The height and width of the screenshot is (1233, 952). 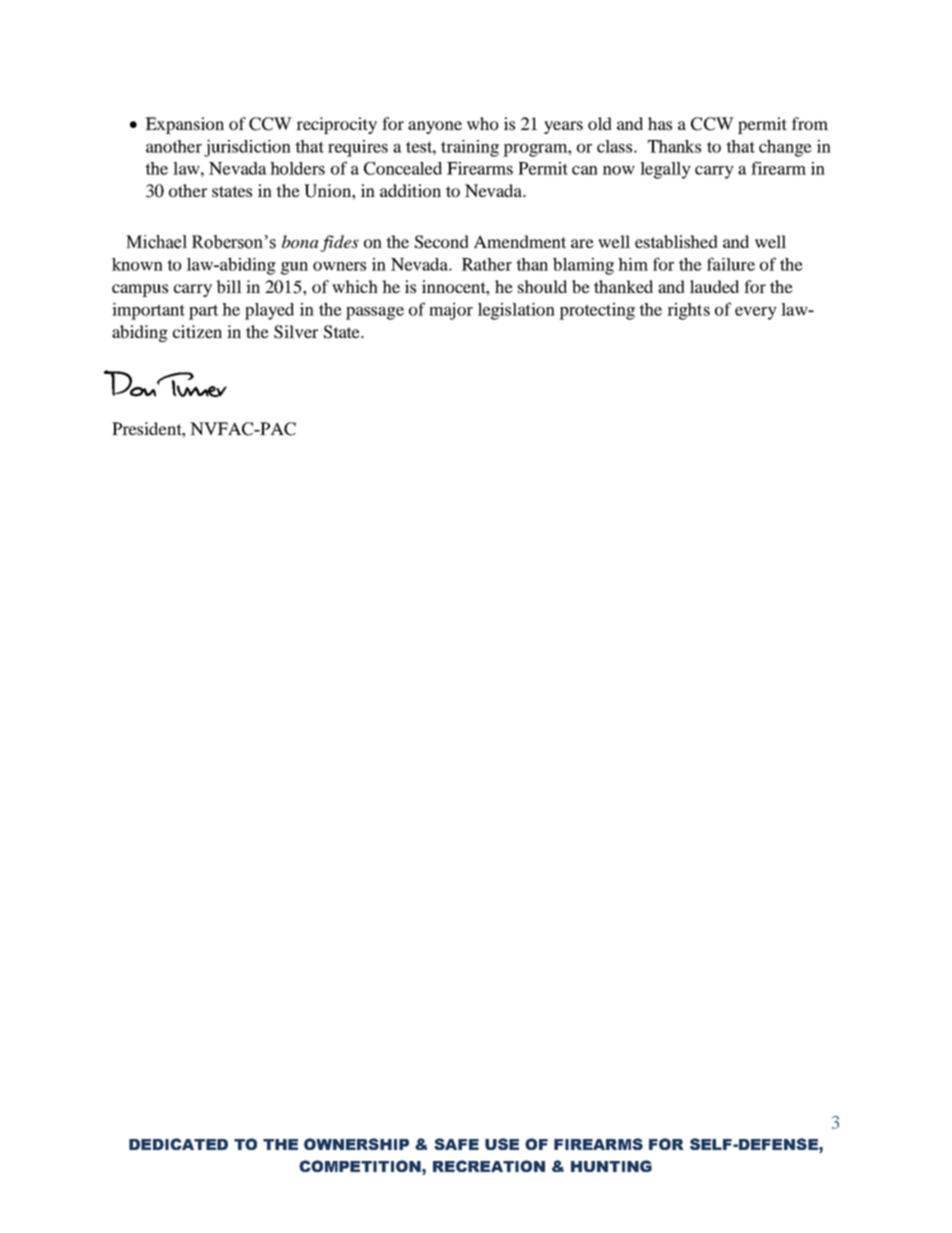 What do you see at coordinates (296, 332) in the screenshot?
I see `Silver` at bounding box center [296, 332].
